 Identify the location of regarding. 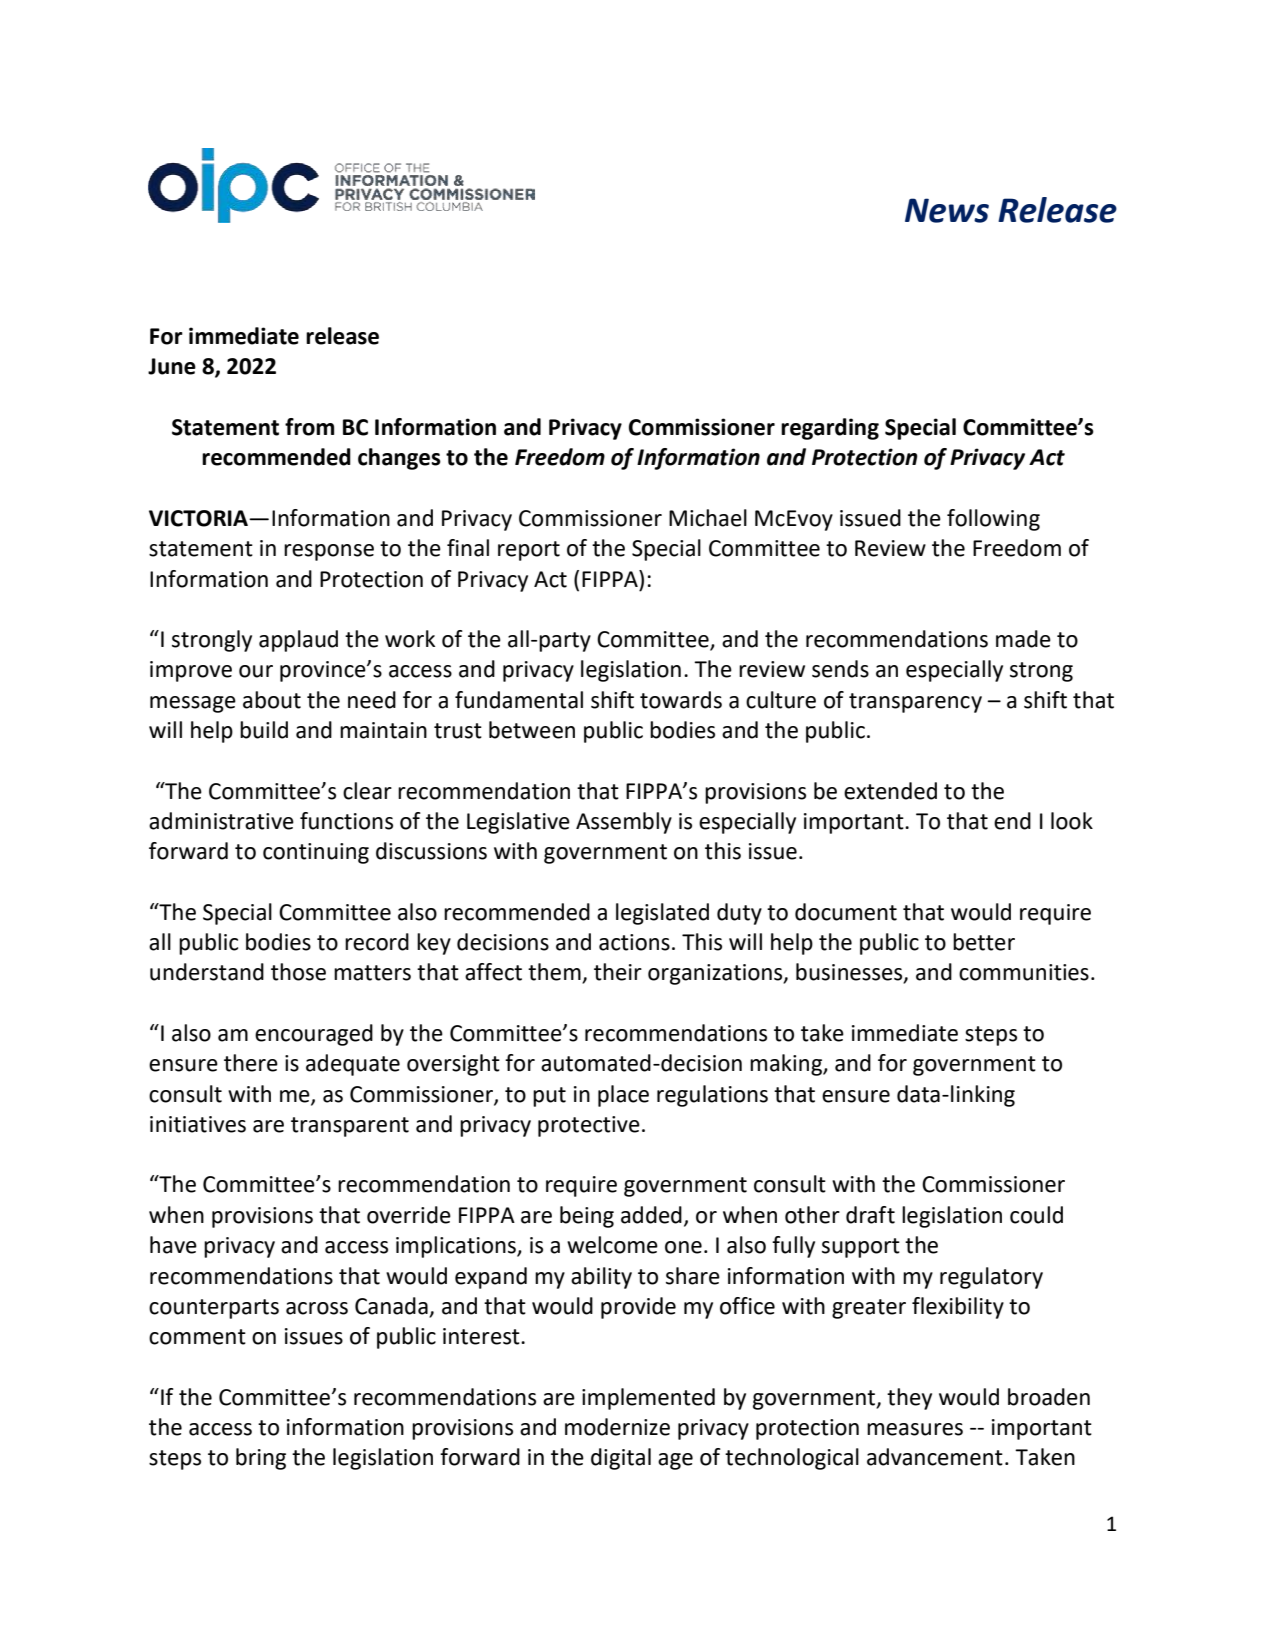
(830, 429).
